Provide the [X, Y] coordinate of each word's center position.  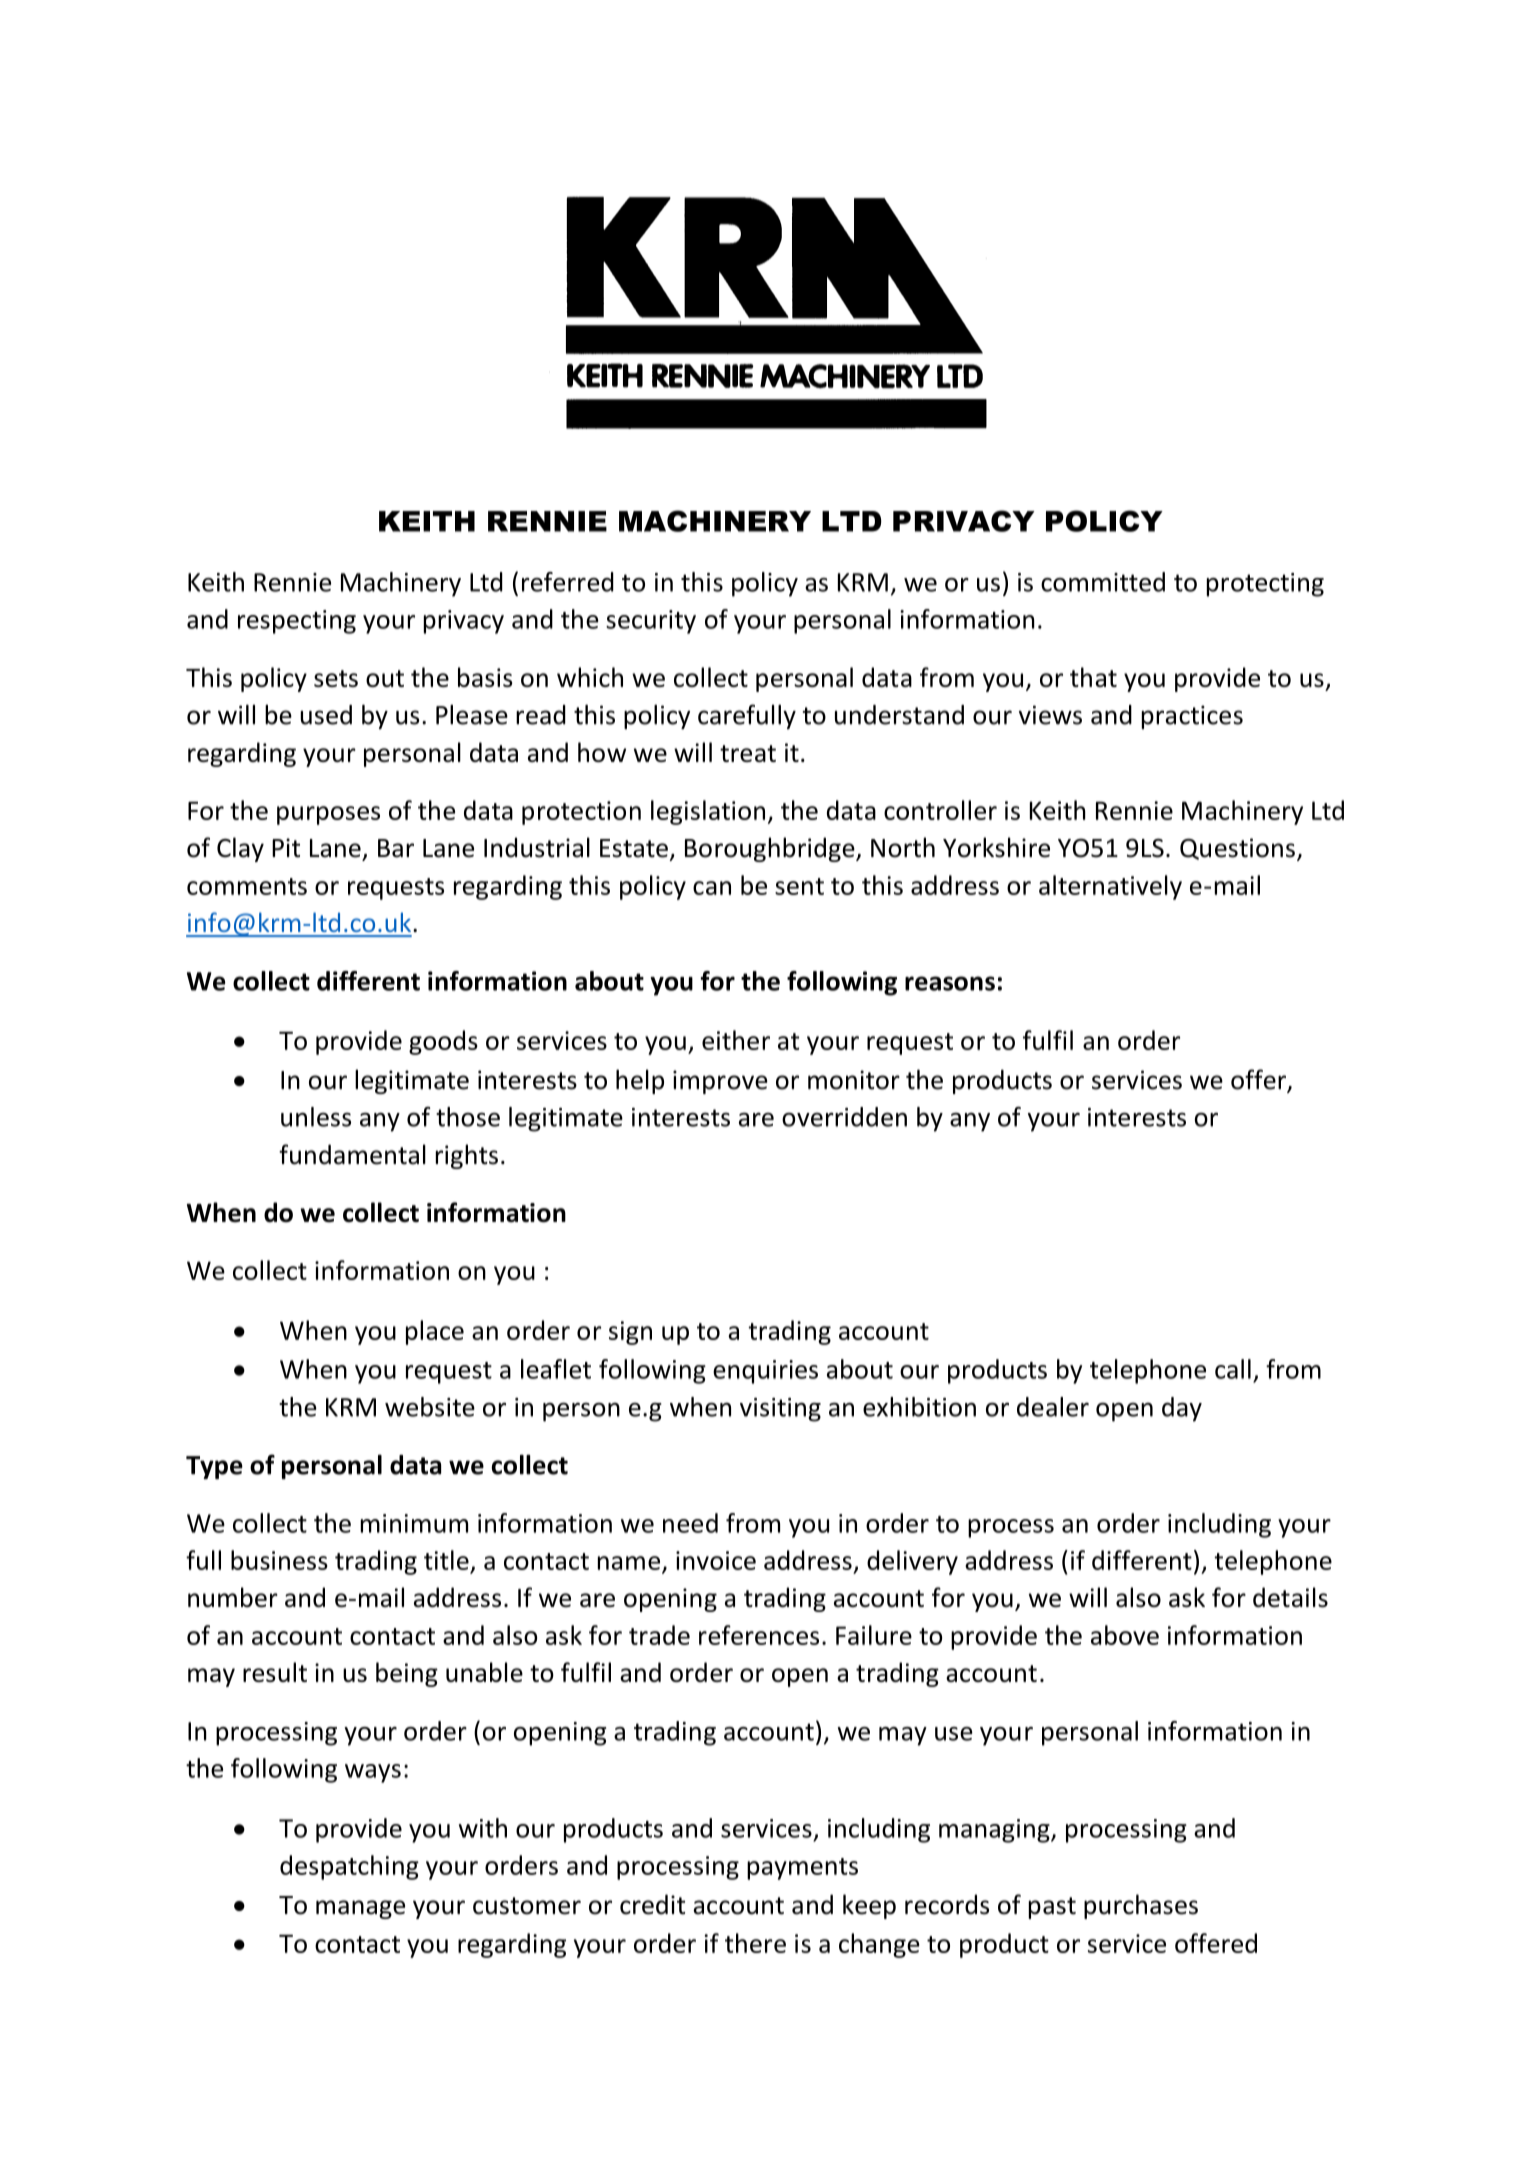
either [736, 1040]
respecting [297, 622]
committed [1103, 582]
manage [360, 1909]
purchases [1141, 1906]
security [651, 622]
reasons [950, 983]
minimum [414, 1523]
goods [443, 1042]
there [755, 1943]
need [690, 1523]
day [1182, 1409]
